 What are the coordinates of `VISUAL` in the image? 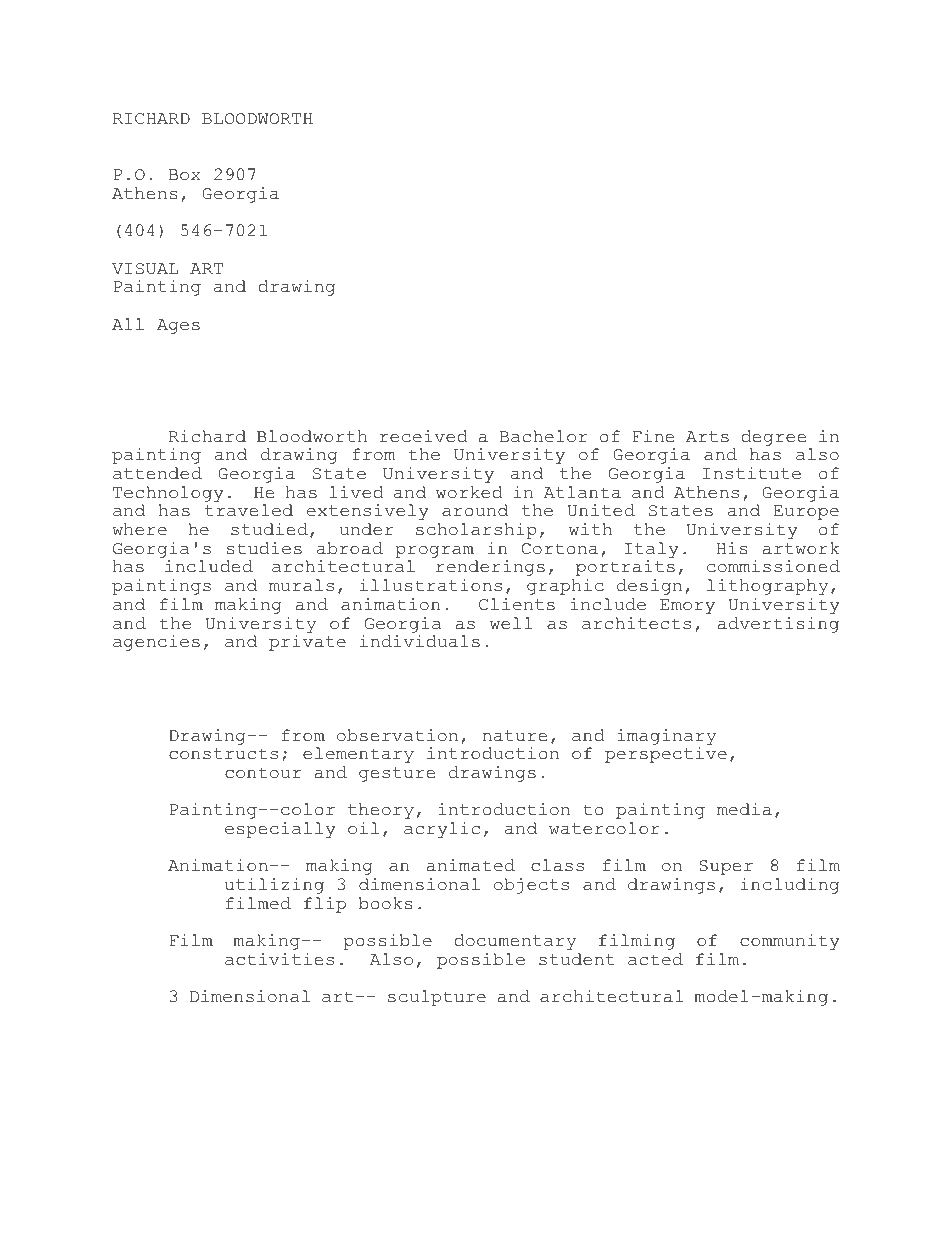 It's located at (145, 269).
